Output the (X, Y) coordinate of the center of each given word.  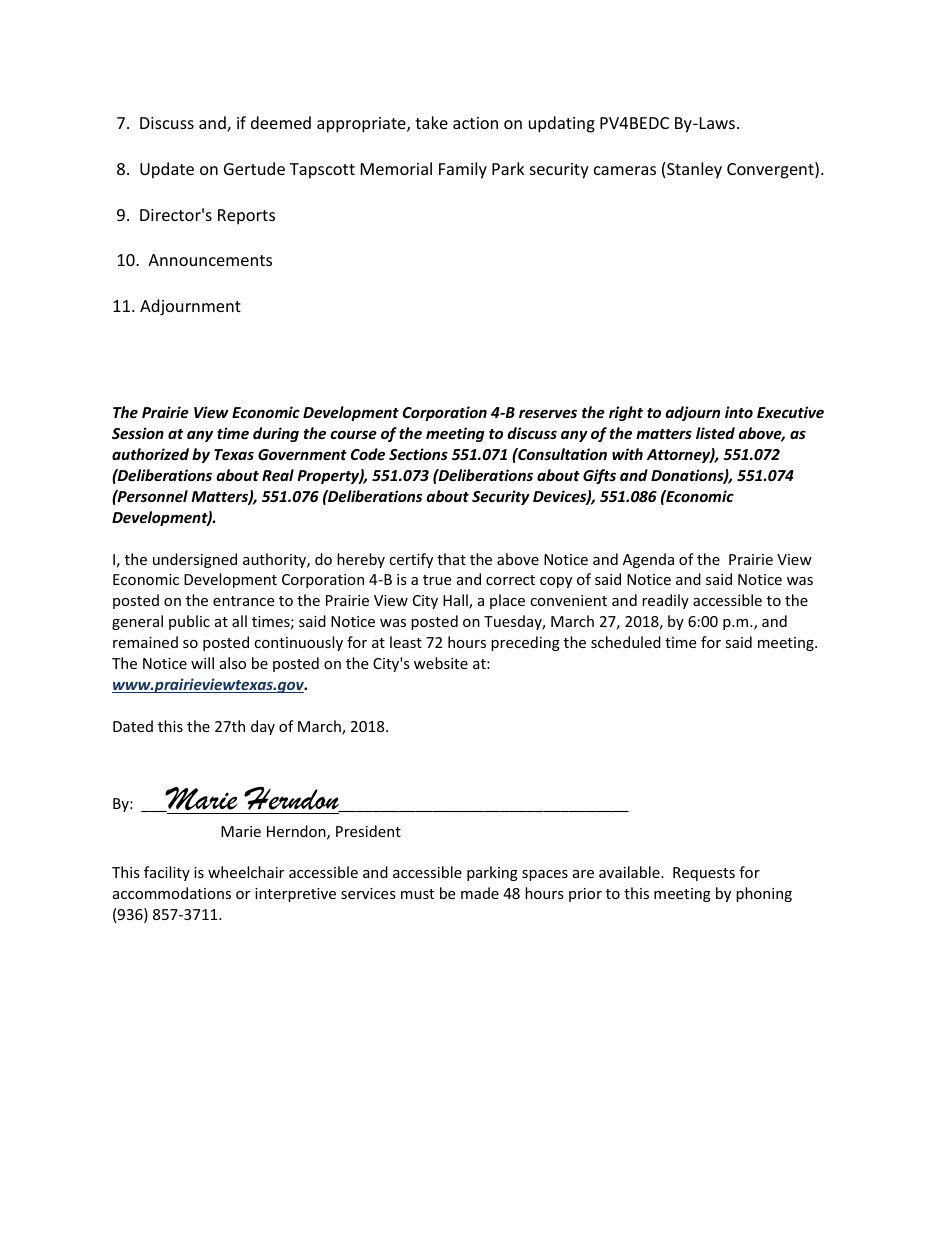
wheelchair (246, 872)
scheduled (626, 642)
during (276, 434)
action (475, 123)
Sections (418, 454)
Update (167, 170)
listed (715, 433)
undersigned (195, 560)
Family (463, 170)
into (739, 412)
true (437, 580)
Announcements (210, 260)
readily (665, 601)
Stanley (694, 170)
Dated (133, 726)
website (441, 663)
